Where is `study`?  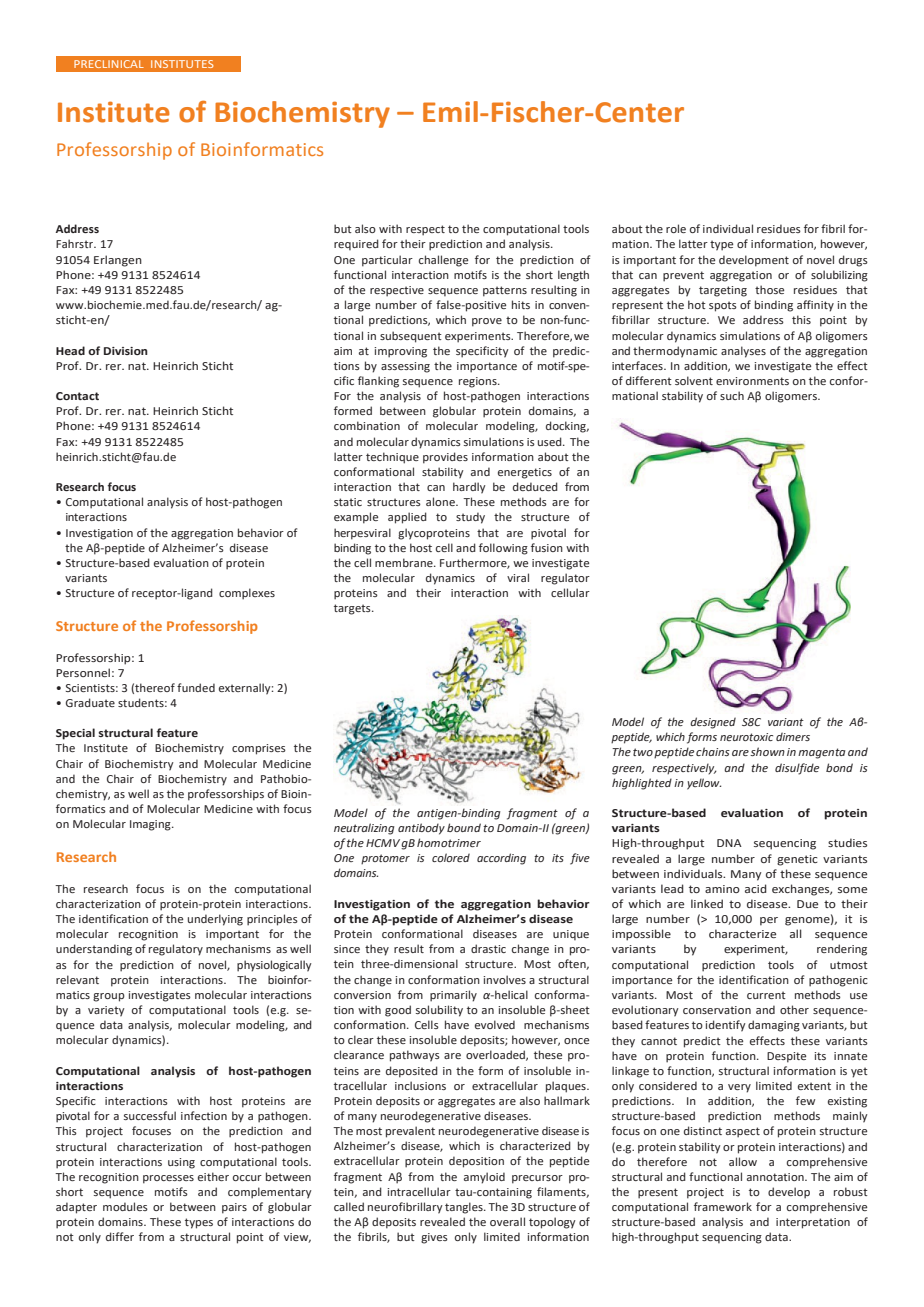 study is located at coordinates (470, 518).
